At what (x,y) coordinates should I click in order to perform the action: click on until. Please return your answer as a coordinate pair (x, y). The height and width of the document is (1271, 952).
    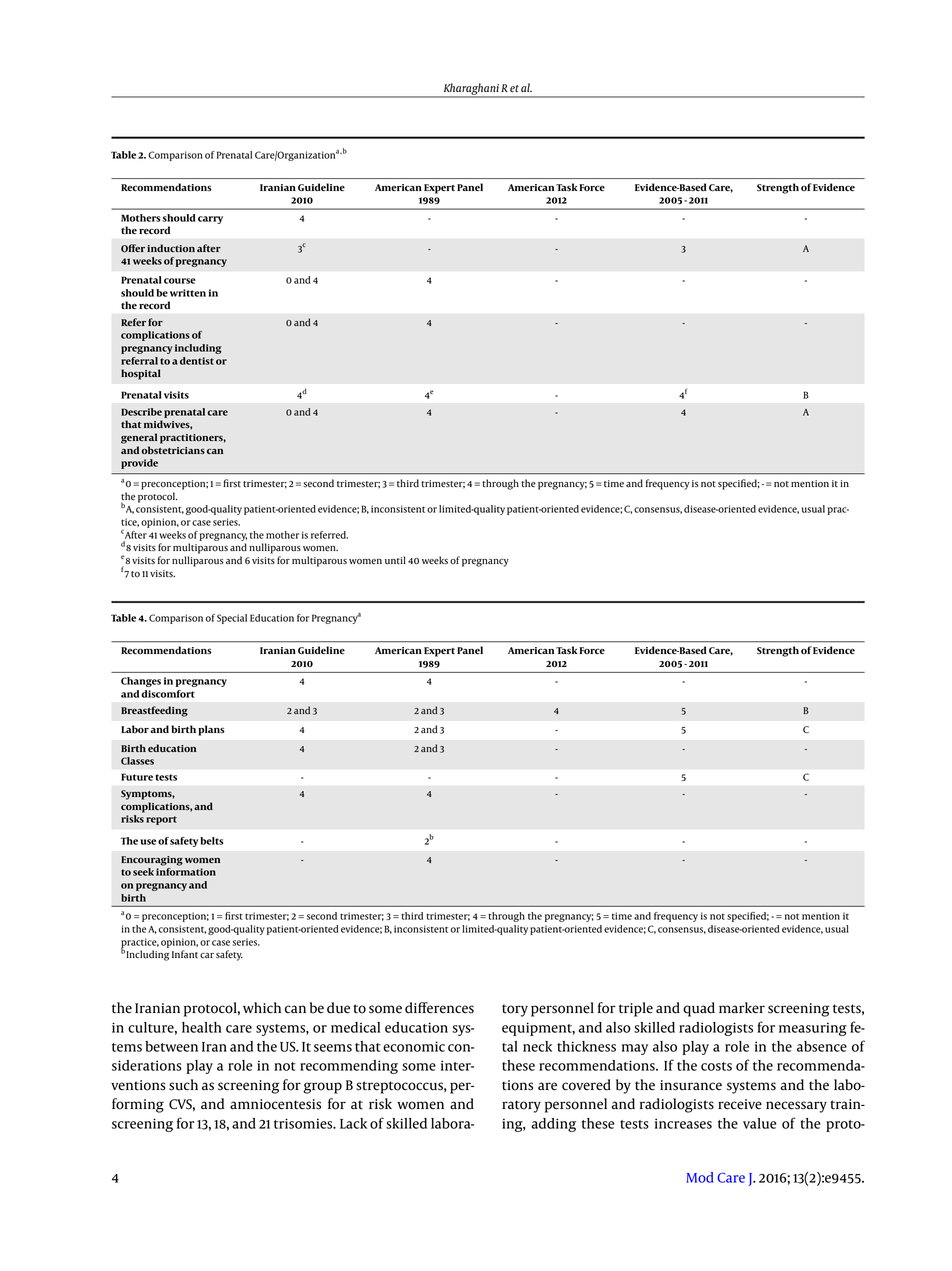
    Looking at the image, I should click on (395, 560).
